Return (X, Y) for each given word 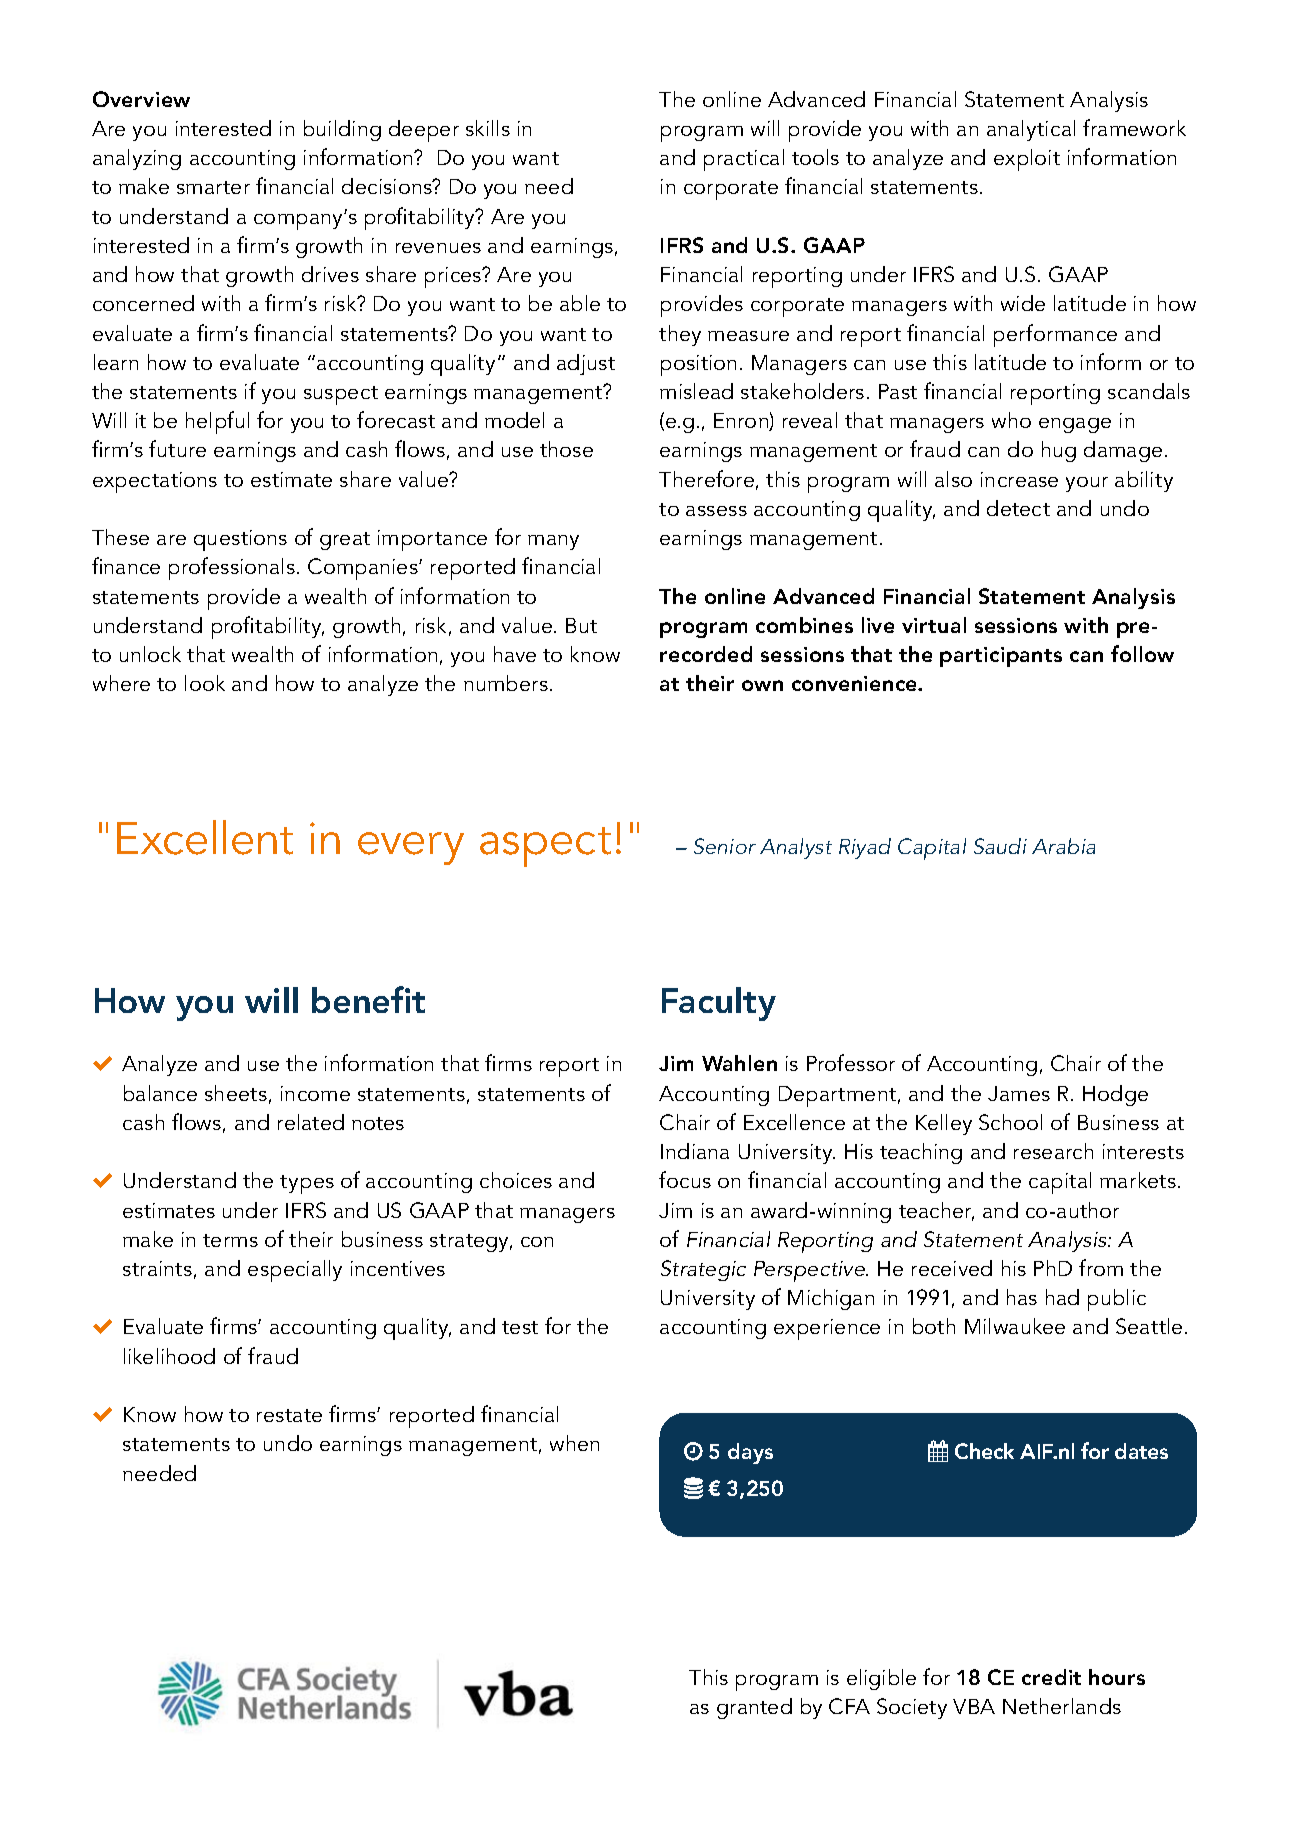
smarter (213, 187)
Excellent (205, 837)
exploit (1027, 160)
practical (744, 160)
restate (289, 1415)
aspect (545, 847)
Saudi (1000, 846)
